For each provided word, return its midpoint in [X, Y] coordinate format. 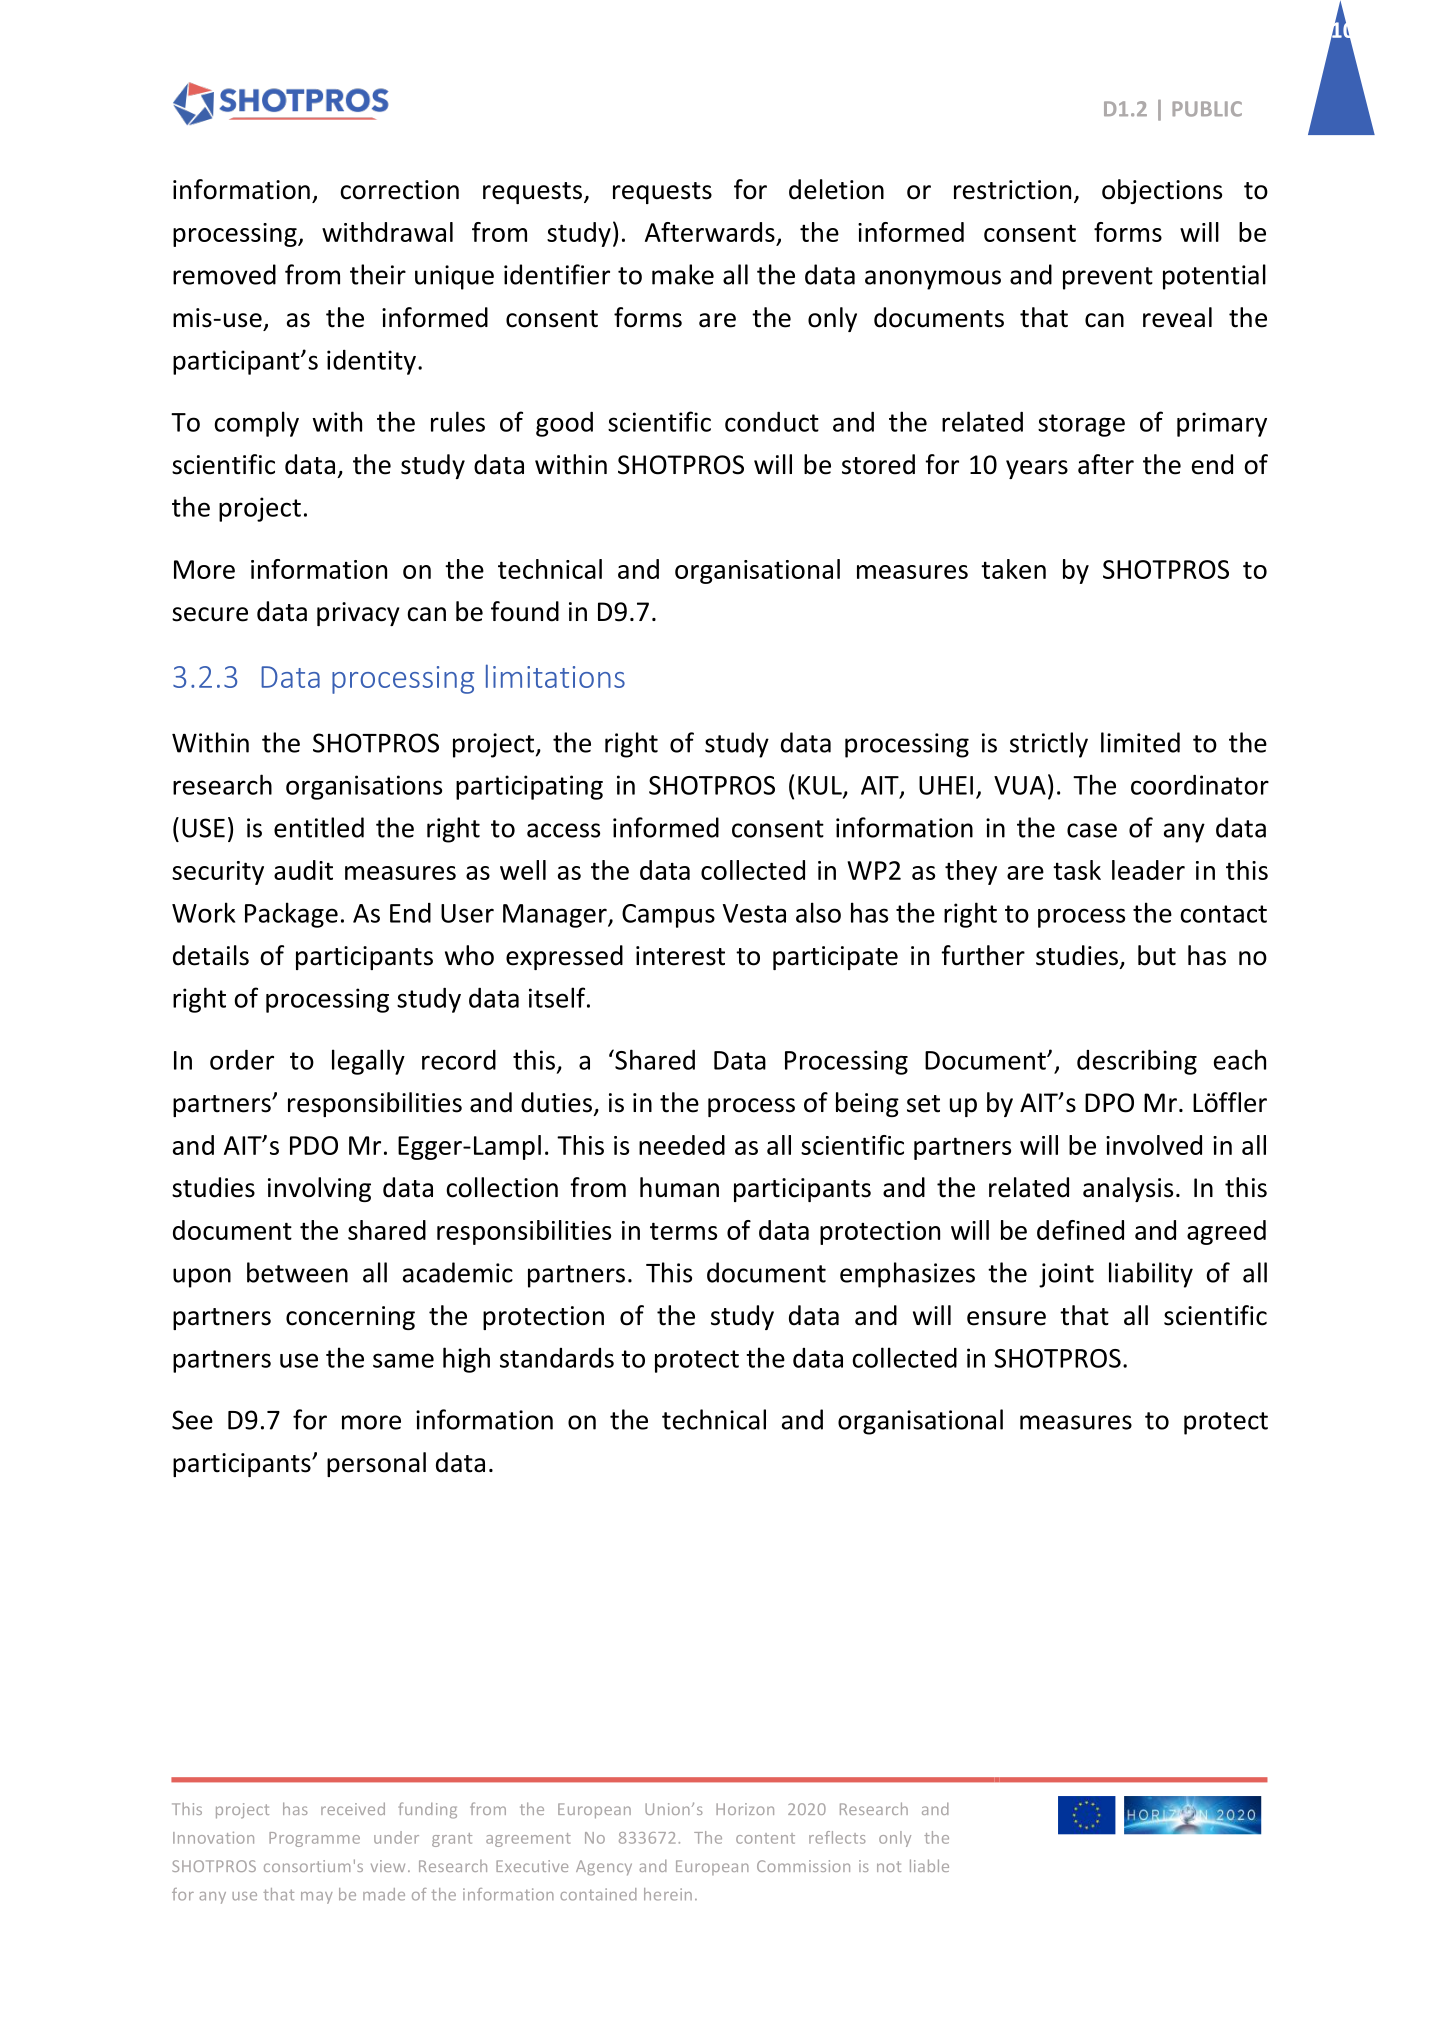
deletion [836, 189]
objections [1162, 191]
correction [399, 190]
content [765, 1838]
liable [929, 1865]
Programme [314, 1839]
